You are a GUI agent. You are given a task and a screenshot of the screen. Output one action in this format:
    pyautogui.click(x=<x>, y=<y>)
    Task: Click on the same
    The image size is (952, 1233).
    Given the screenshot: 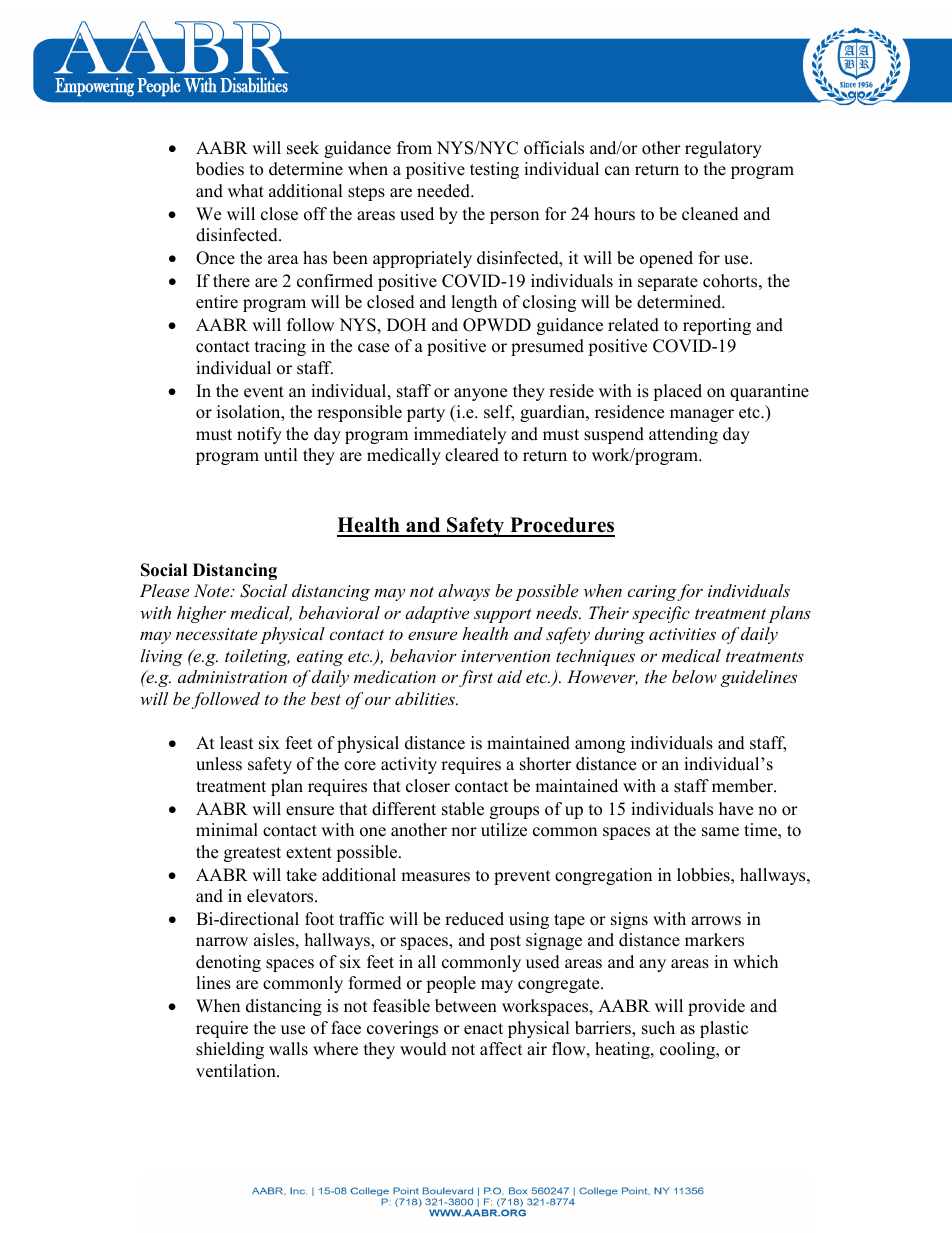 What is the action you would take?
    pyautogui.click(x=720, y=832)
